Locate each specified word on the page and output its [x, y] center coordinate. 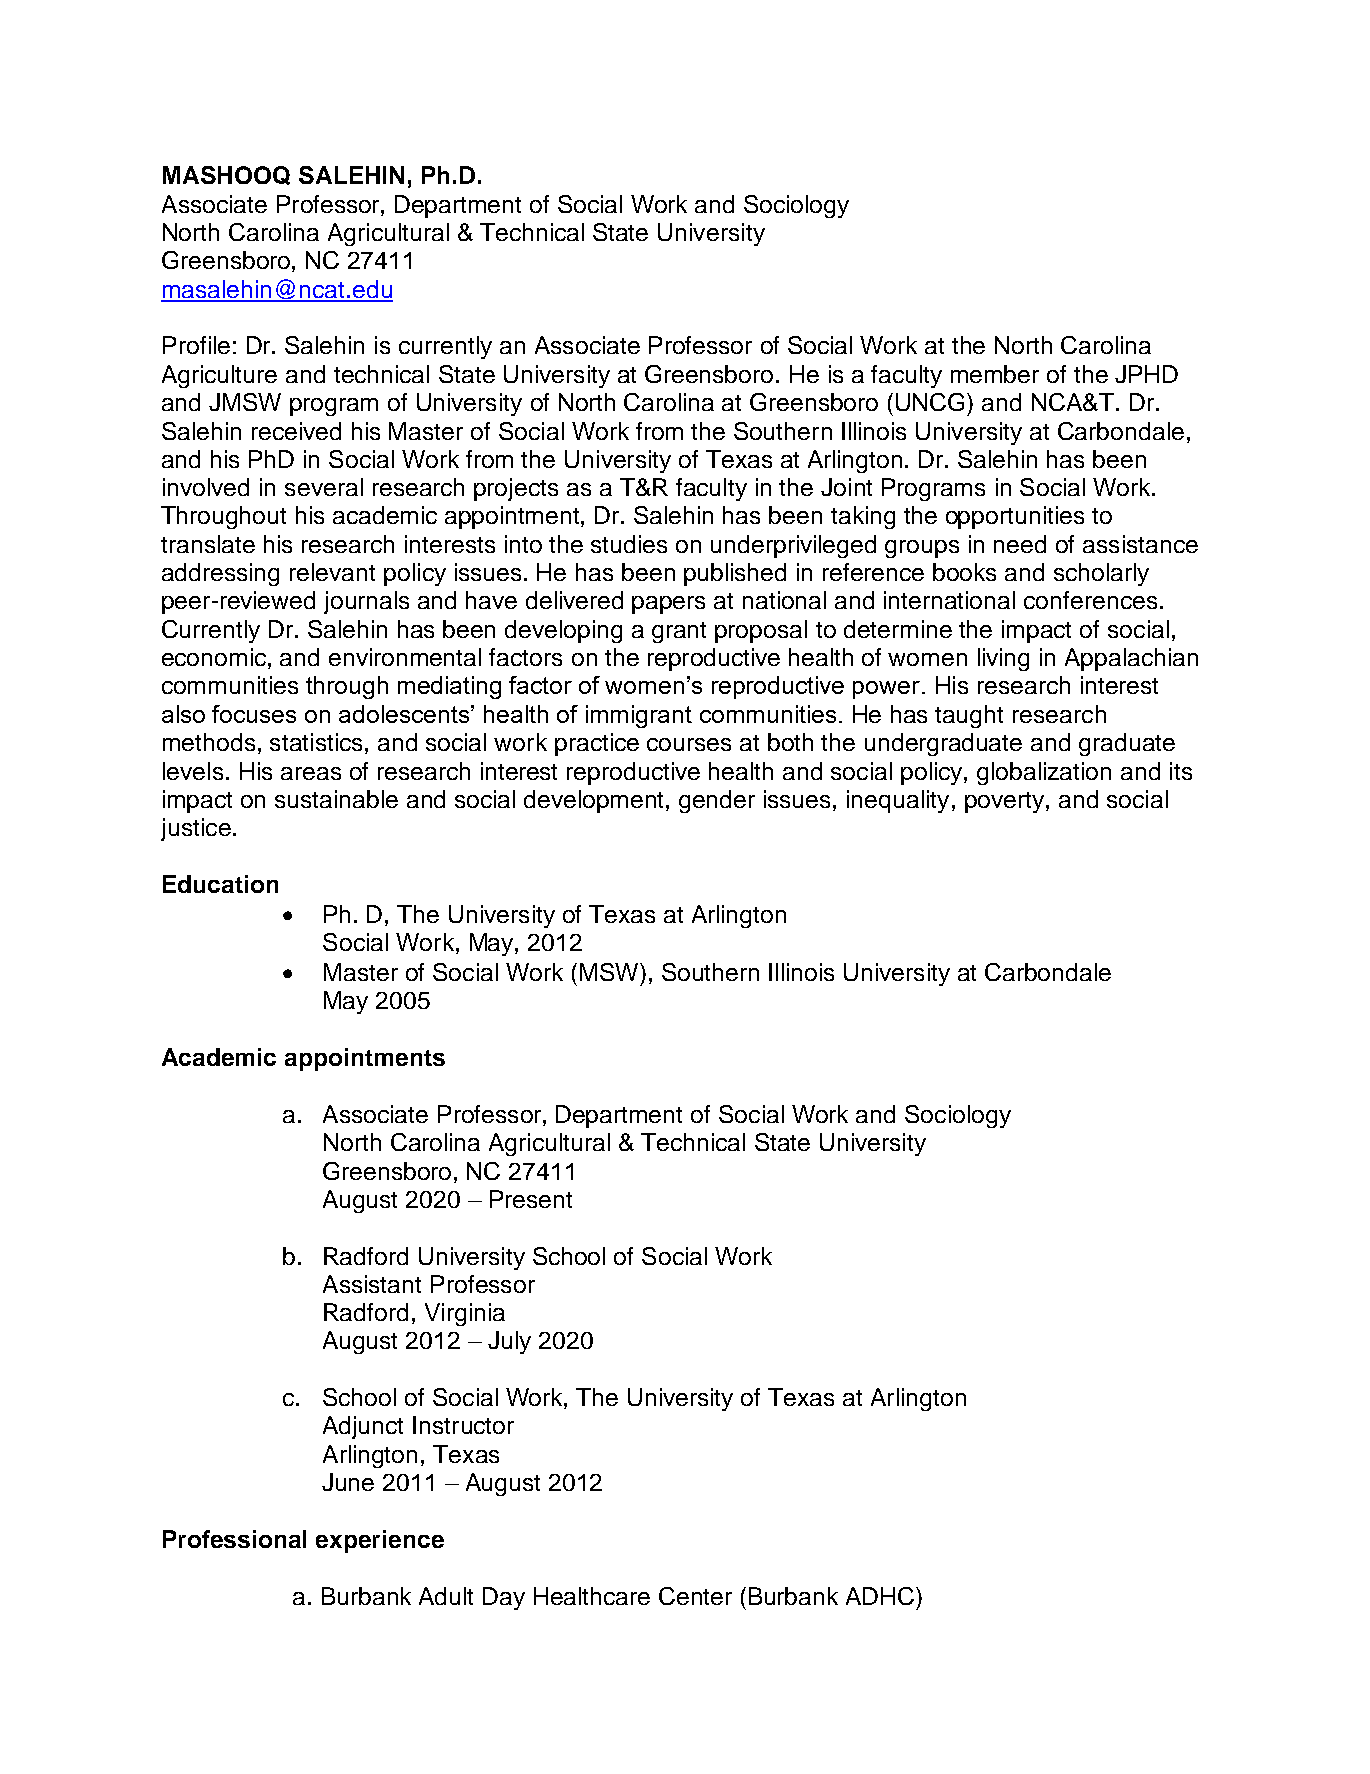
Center [695, 1596]
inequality [898, 801]
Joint [846, 487]
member [995, 374]
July [509, 1342]
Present [531, 1199]
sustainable [336, 799]
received [296, 431]
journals [366, 602]
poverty [1006, 802]
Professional [234, 1539]
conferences [1090, 600]
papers [668, 605]
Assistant [372, 1284]
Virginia [465, 1314]
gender [717, 801]
